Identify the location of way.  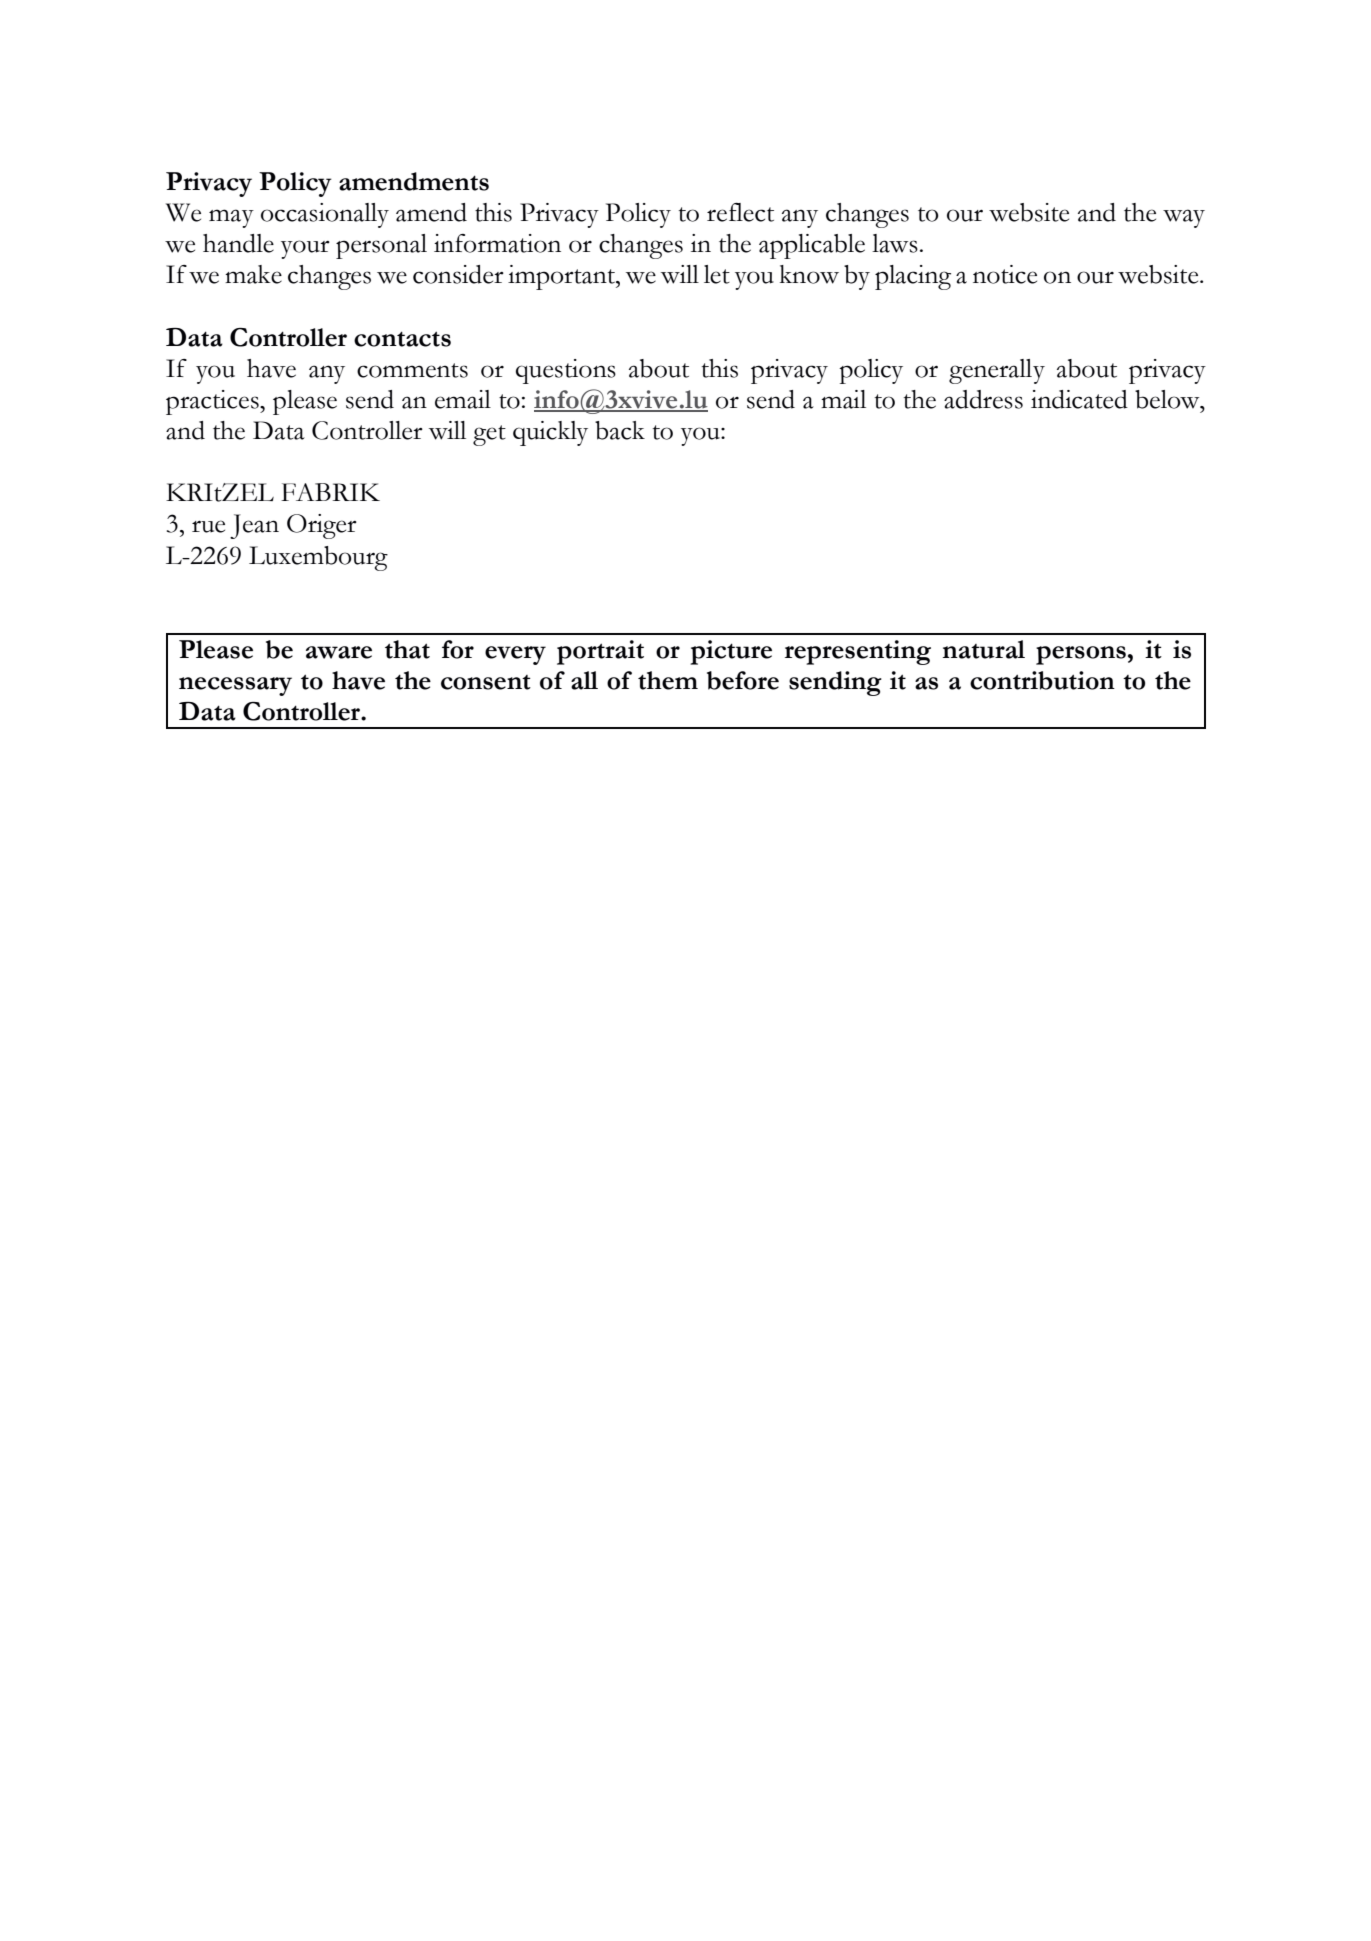
(1184, 218).
